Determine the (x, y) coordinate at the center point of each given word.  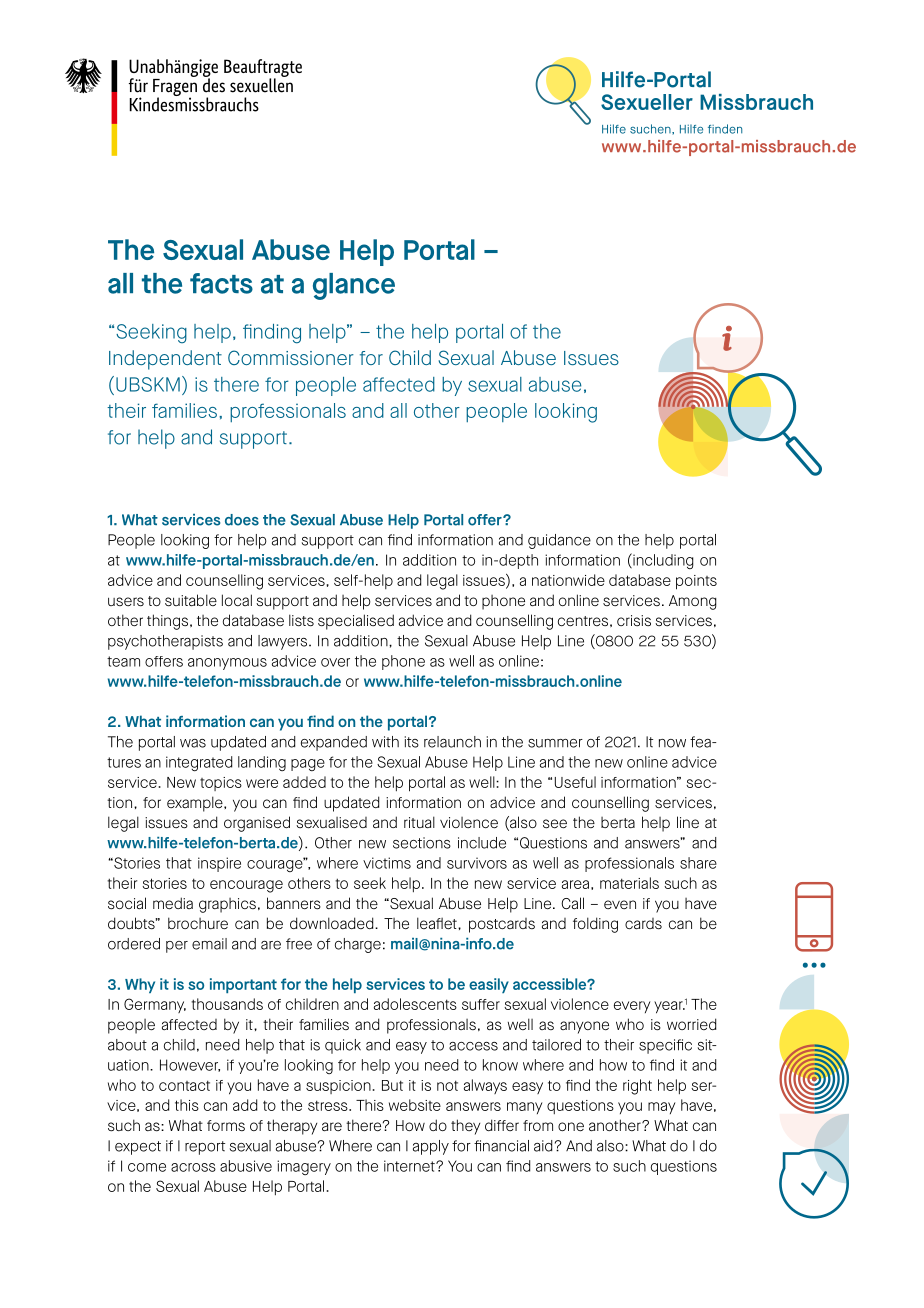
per (177, 947)
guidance (559, 541)
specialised (356, 622)
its (412, 742)
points (696, 582)
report (205, 1148)
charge (358, 945)
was (193, 743)
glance (354, 286)
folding (595, 925)
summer (555, 743)
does (242, 520)
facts (221, 283)
